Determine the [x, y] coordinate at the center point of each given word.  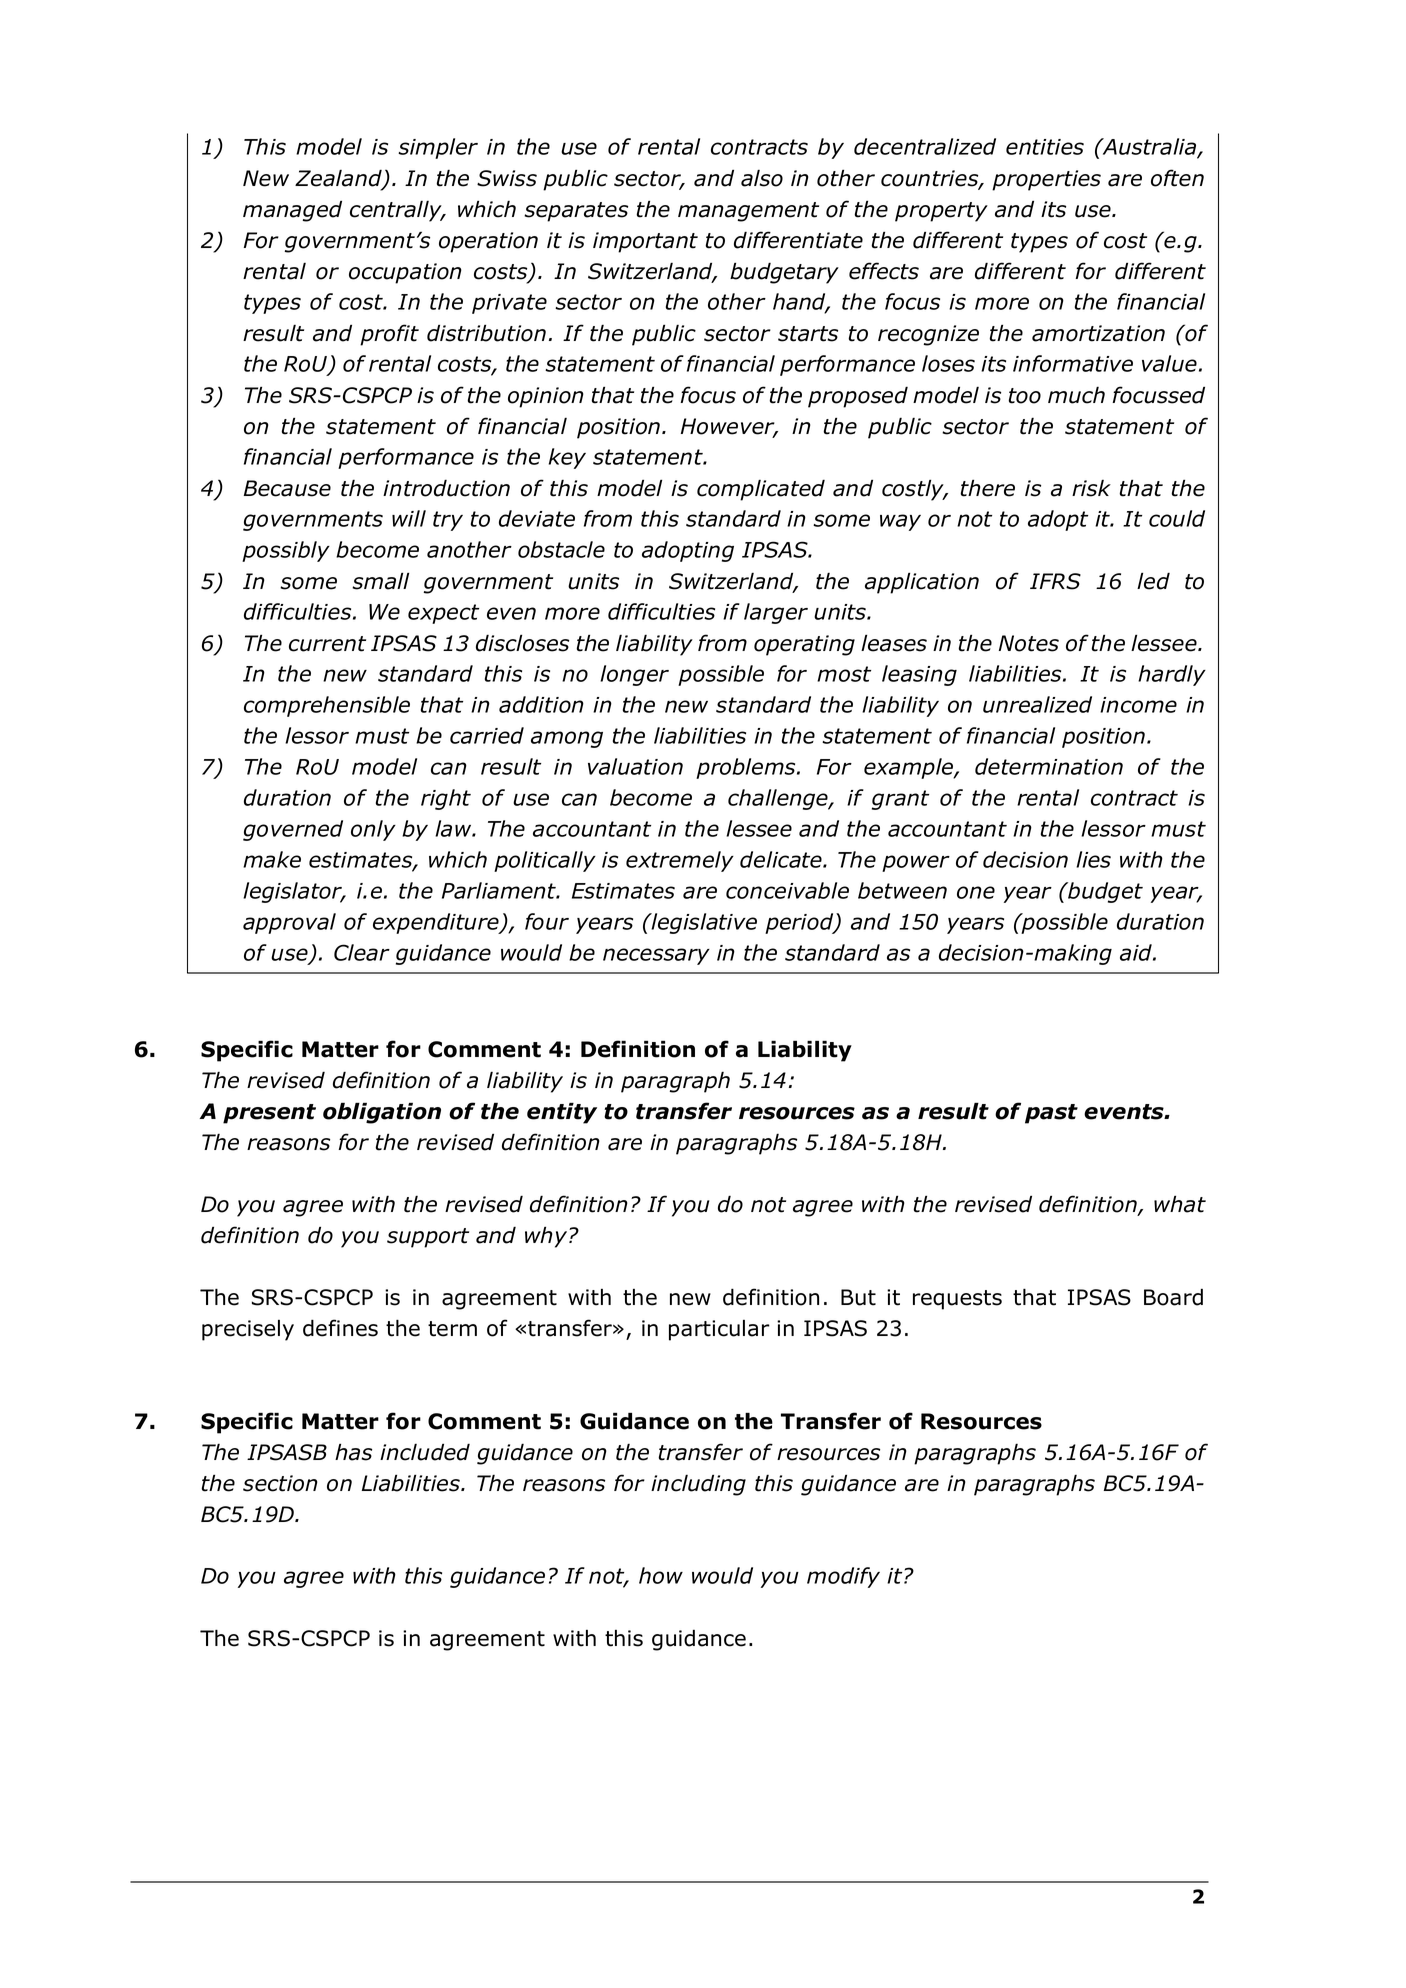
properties [1046, 180]
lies [1093, 859]
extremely [680, 861]
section [280, 1483]
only [373, 830]
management [748, 212]
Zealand [339, 179]
